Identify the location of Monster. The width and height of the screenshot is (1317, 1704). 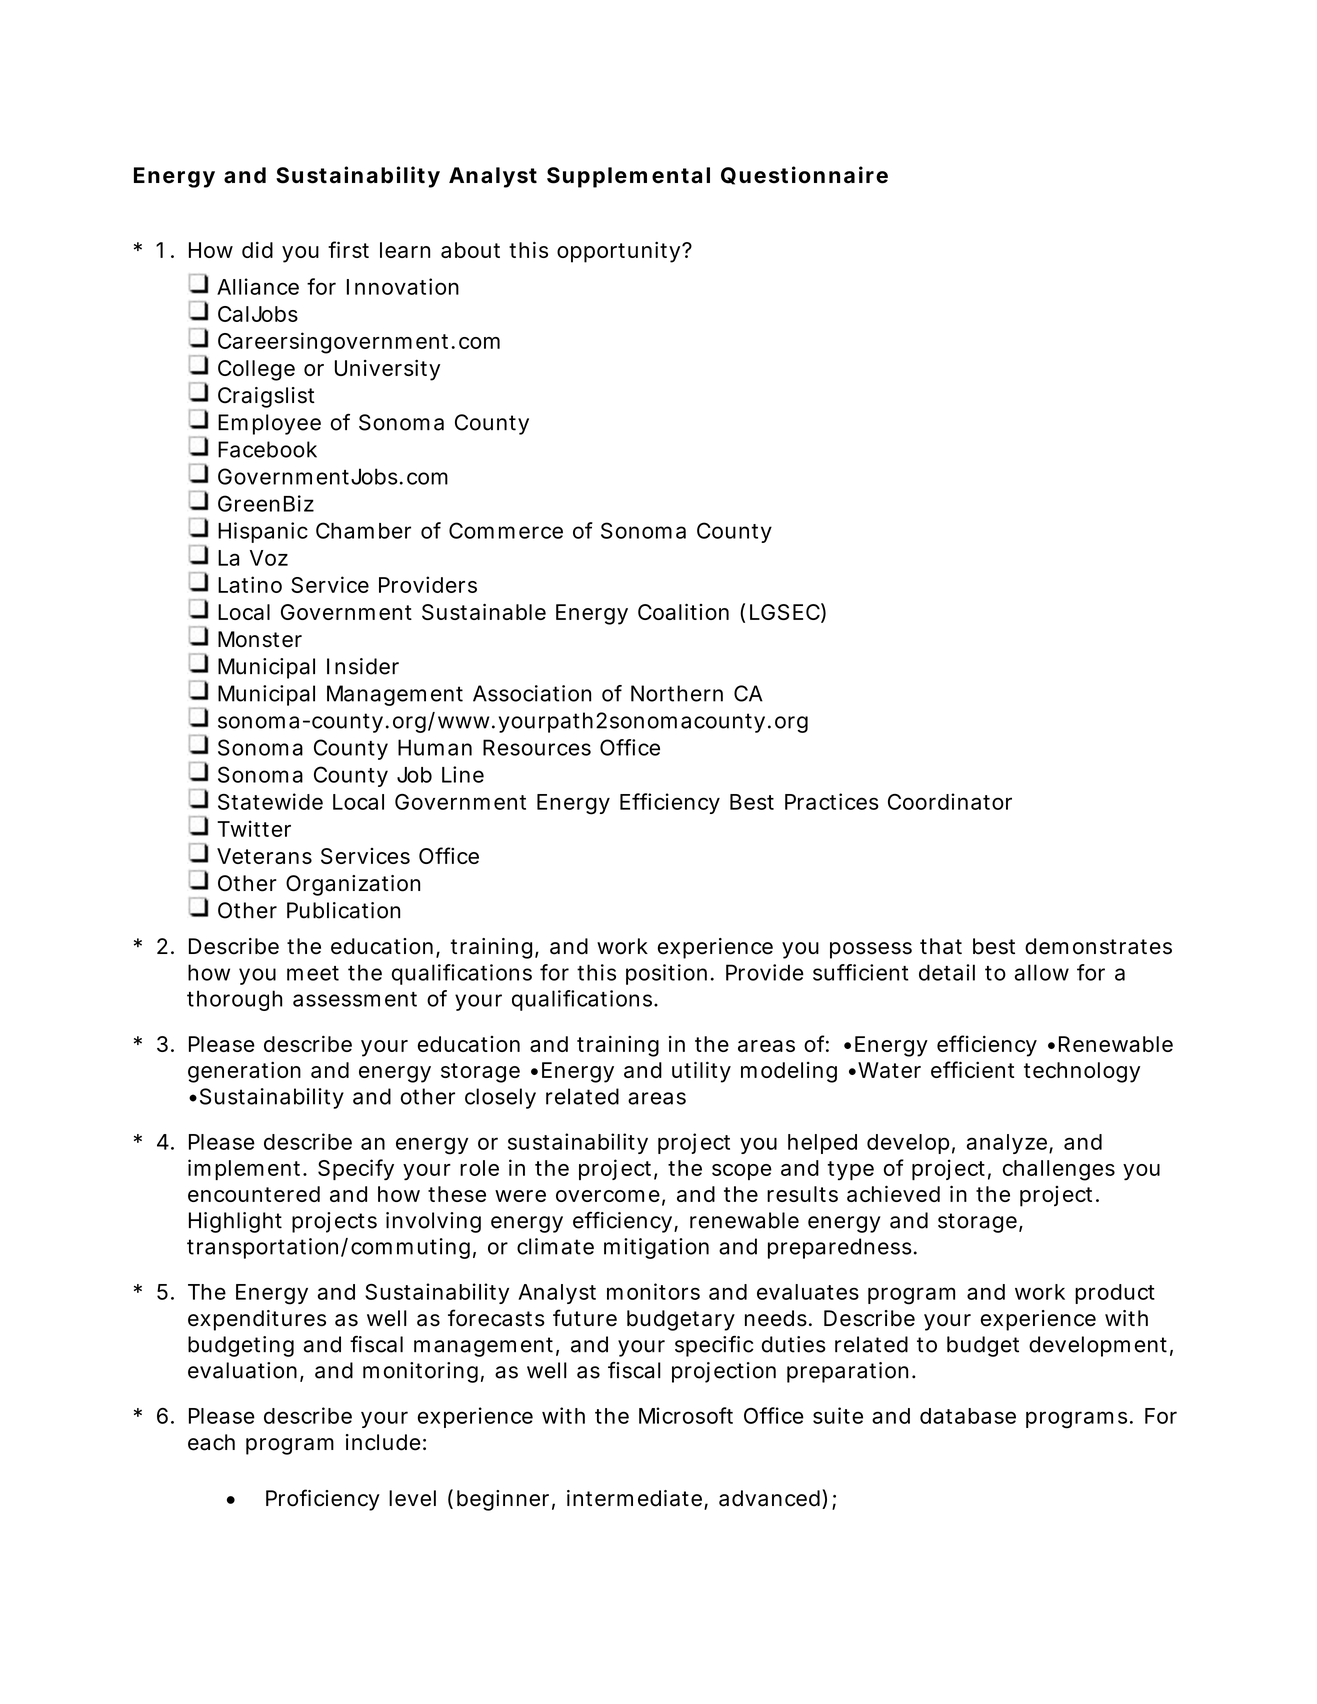
(260, 639).
